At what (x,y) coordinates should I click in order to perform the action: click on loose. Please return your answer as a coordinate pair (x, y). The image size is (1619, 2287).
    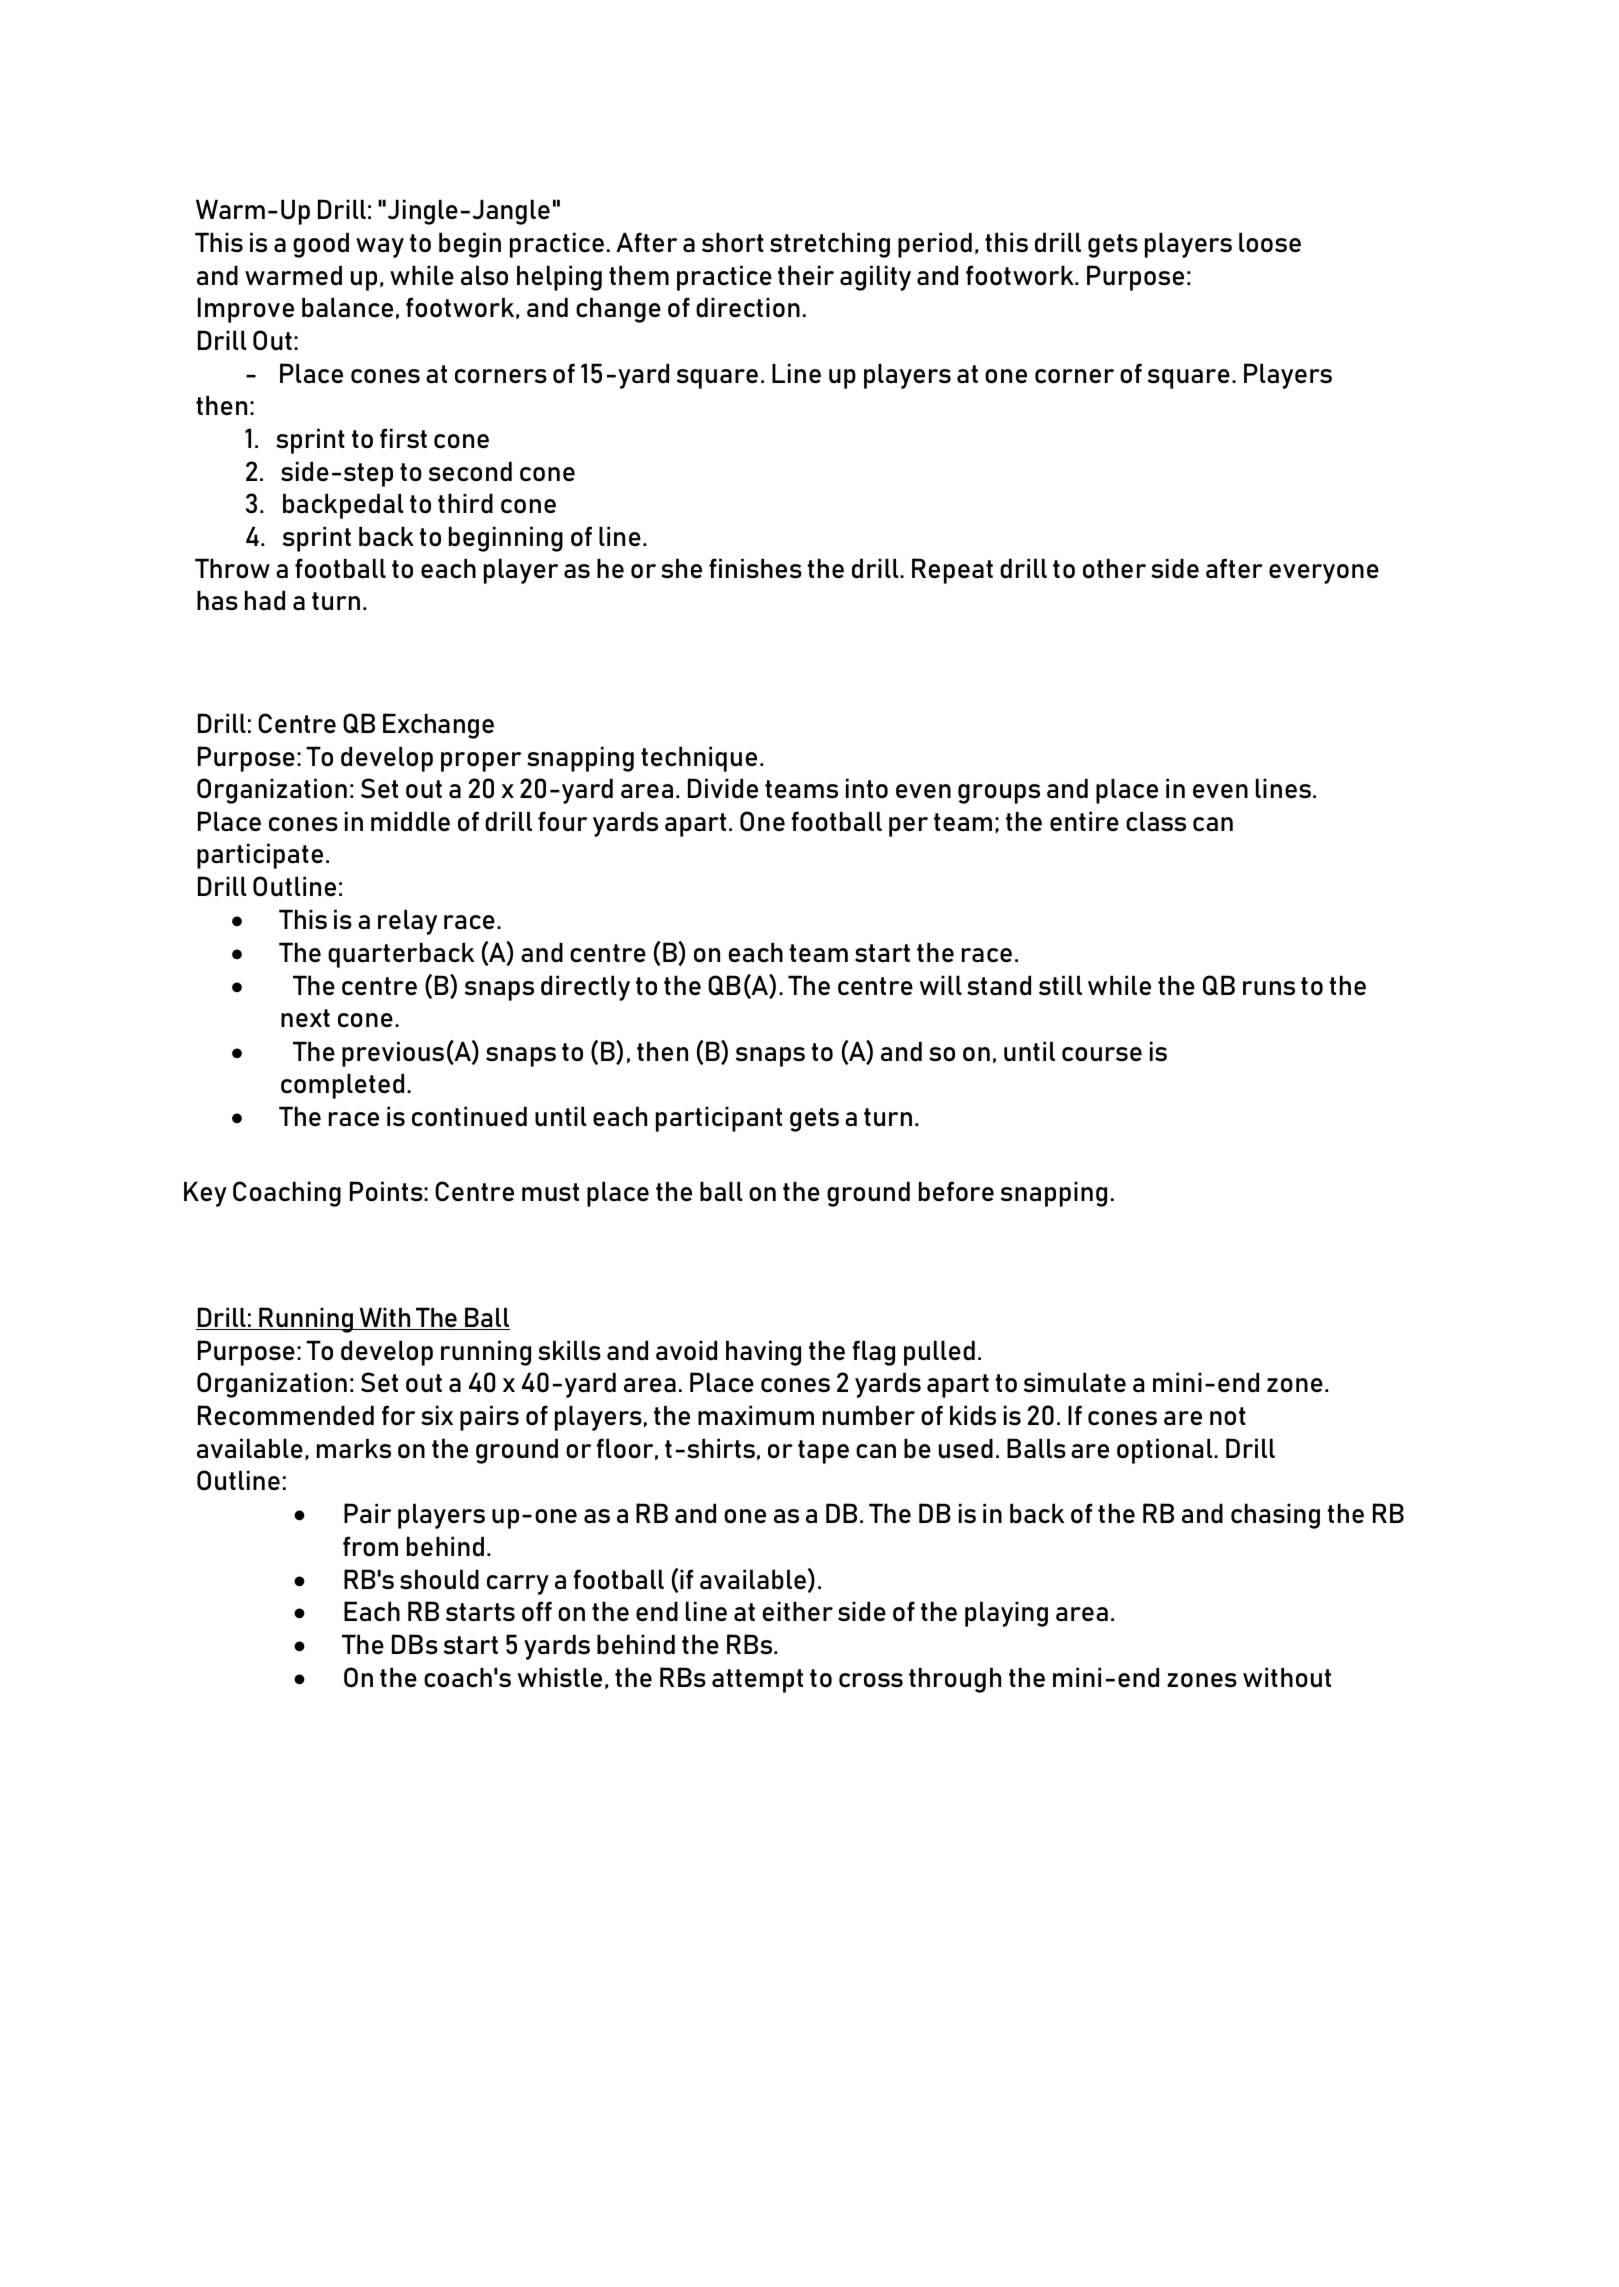
    Looking at the image, I should click on (1270, 242).
